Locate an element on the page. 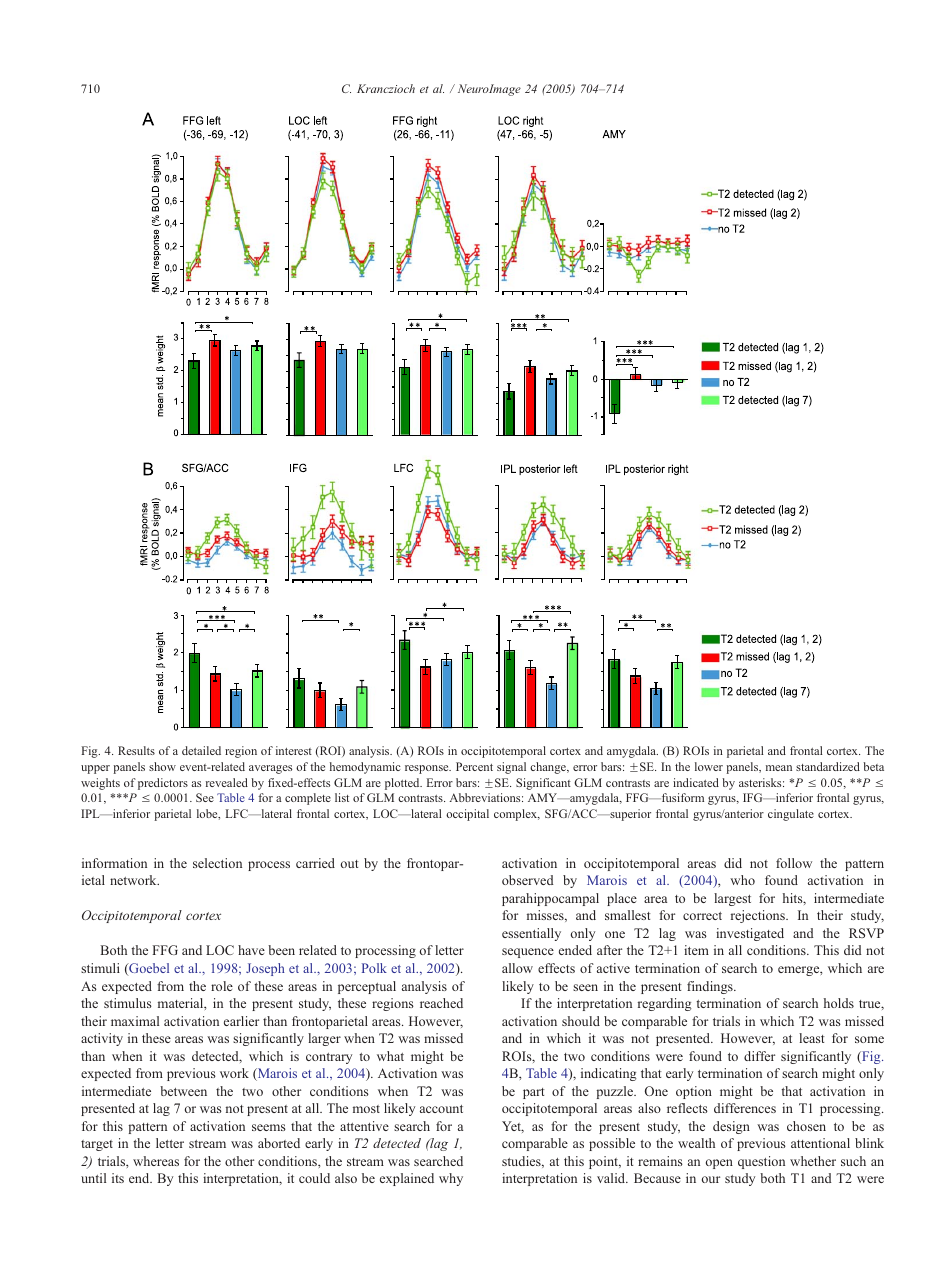  why is located at coordinates (451, 1179).
